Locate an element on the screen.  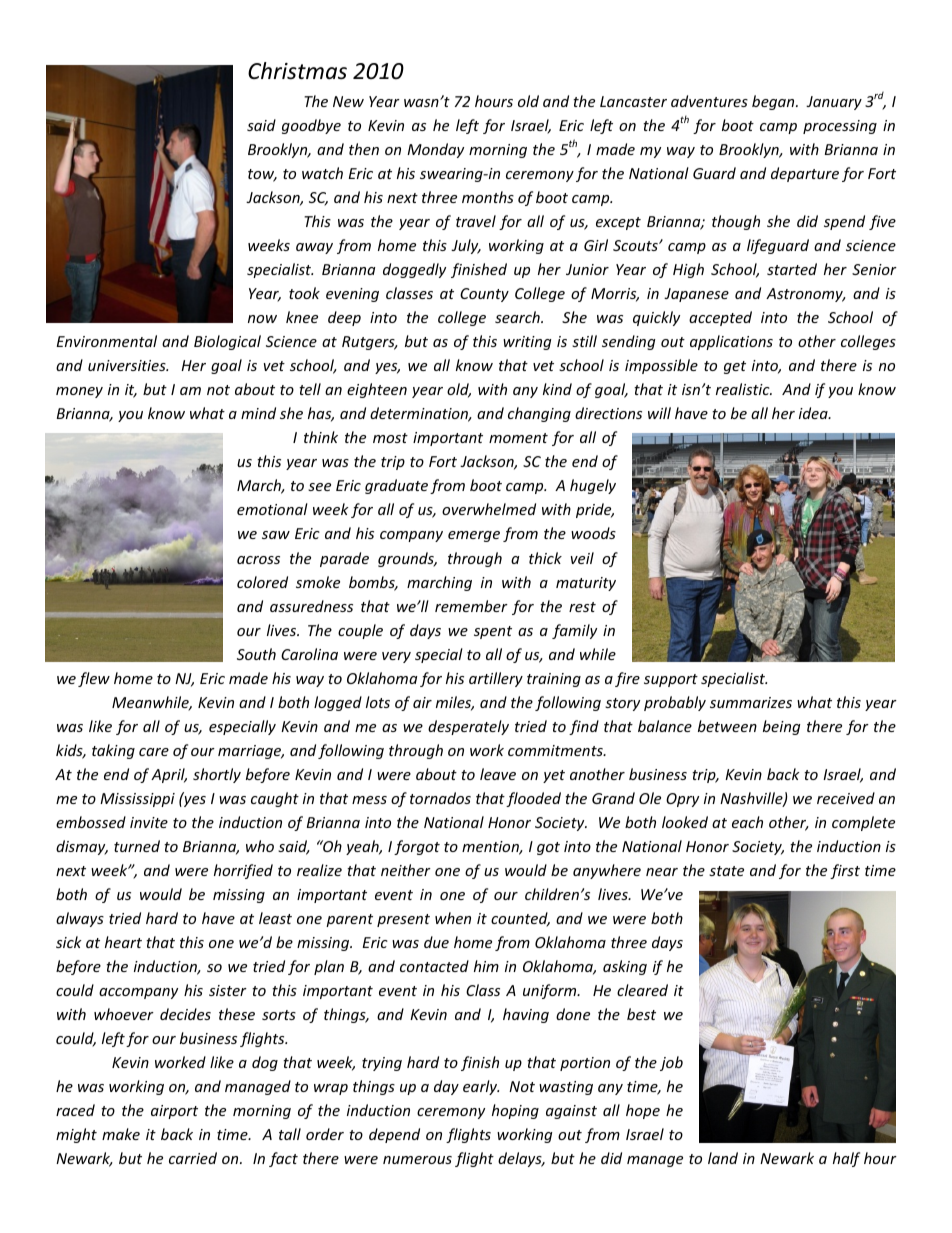
hoping is located at coordinates (515, 1111).
